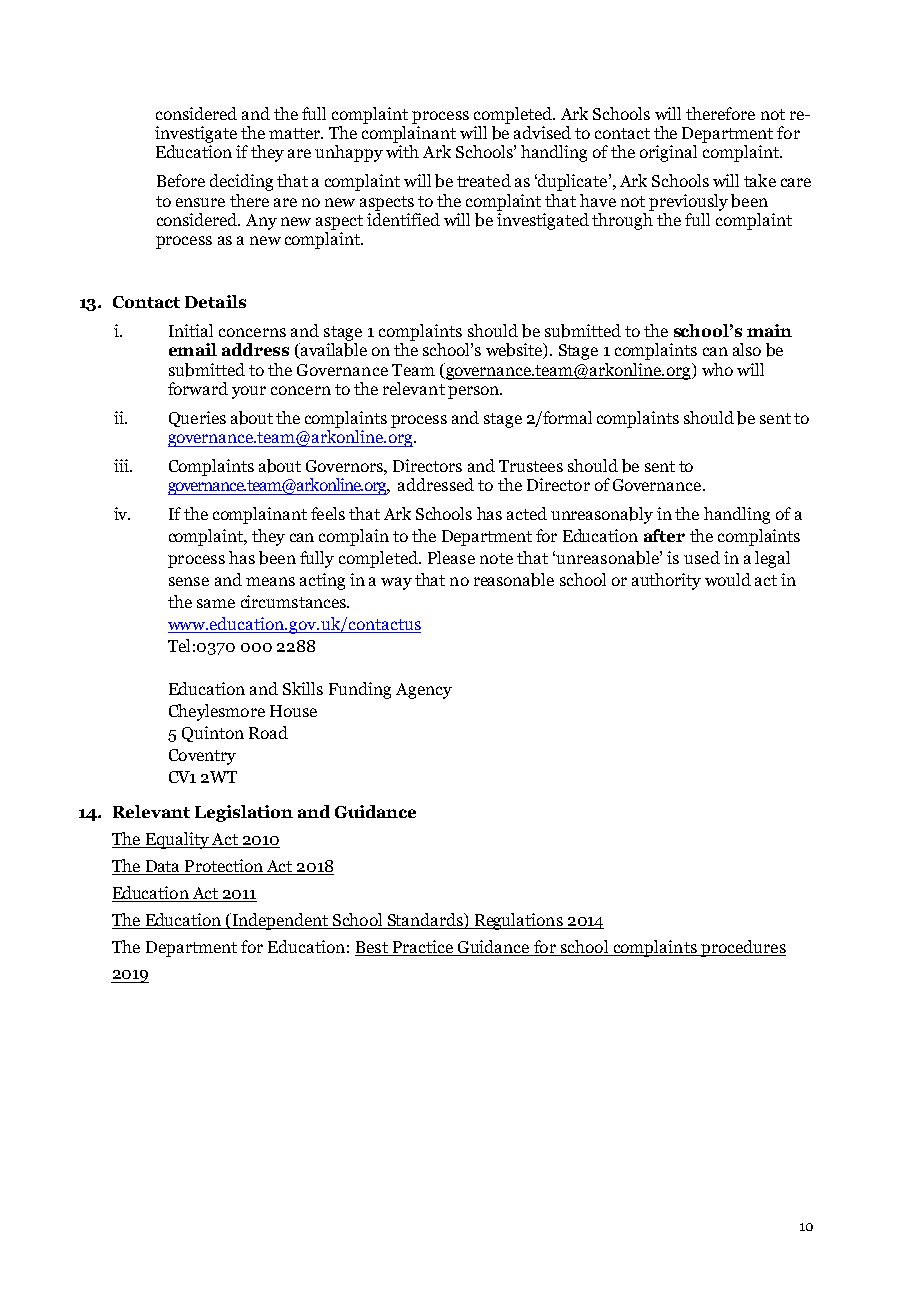  What do you see at coordinates (181, 180) in the screenshot?
I see `Before` at bounding box center [181, 180].
